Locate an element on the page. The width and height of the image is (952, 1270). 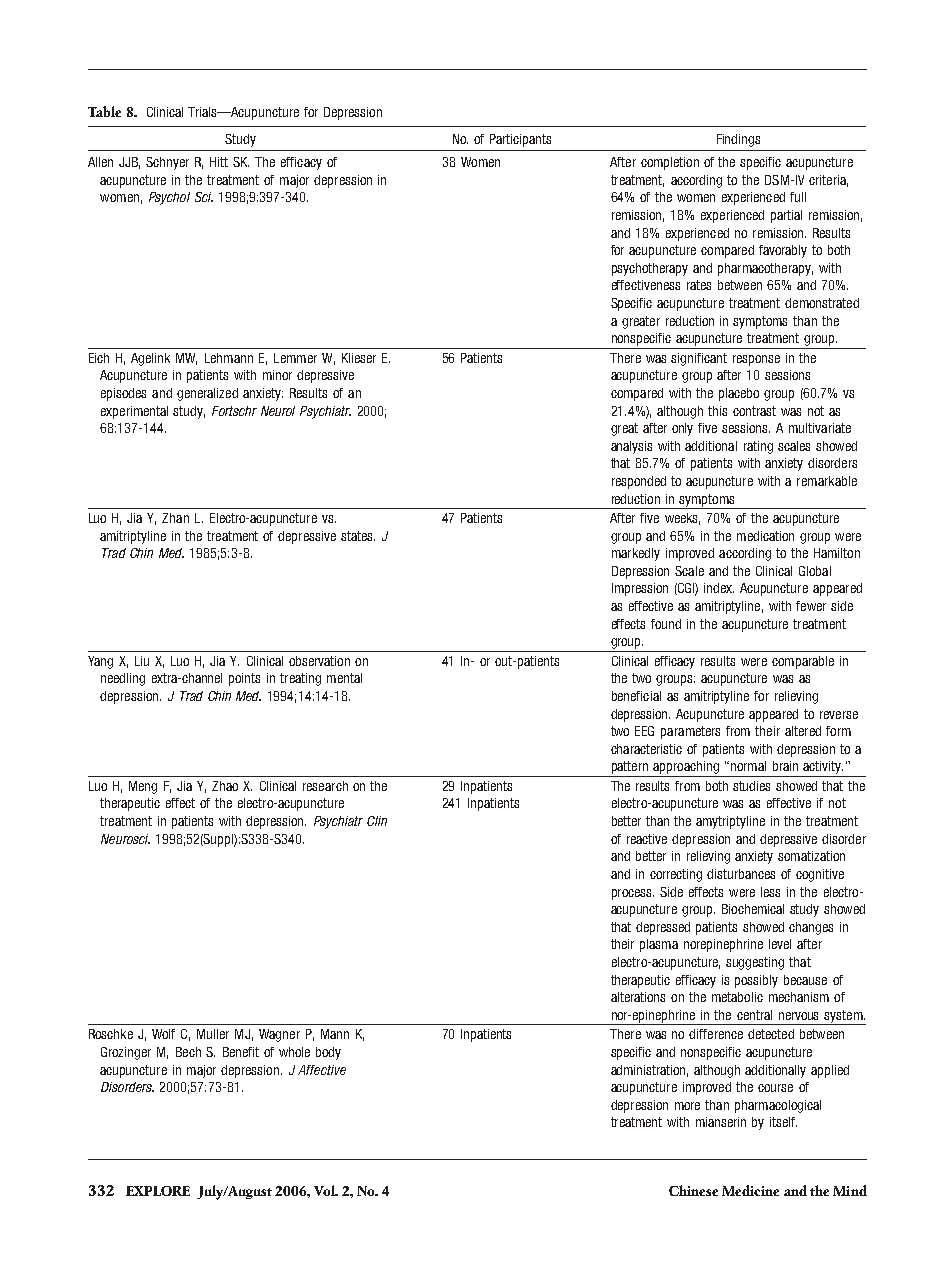
Biochemical is located at coordinates (753, 909).
